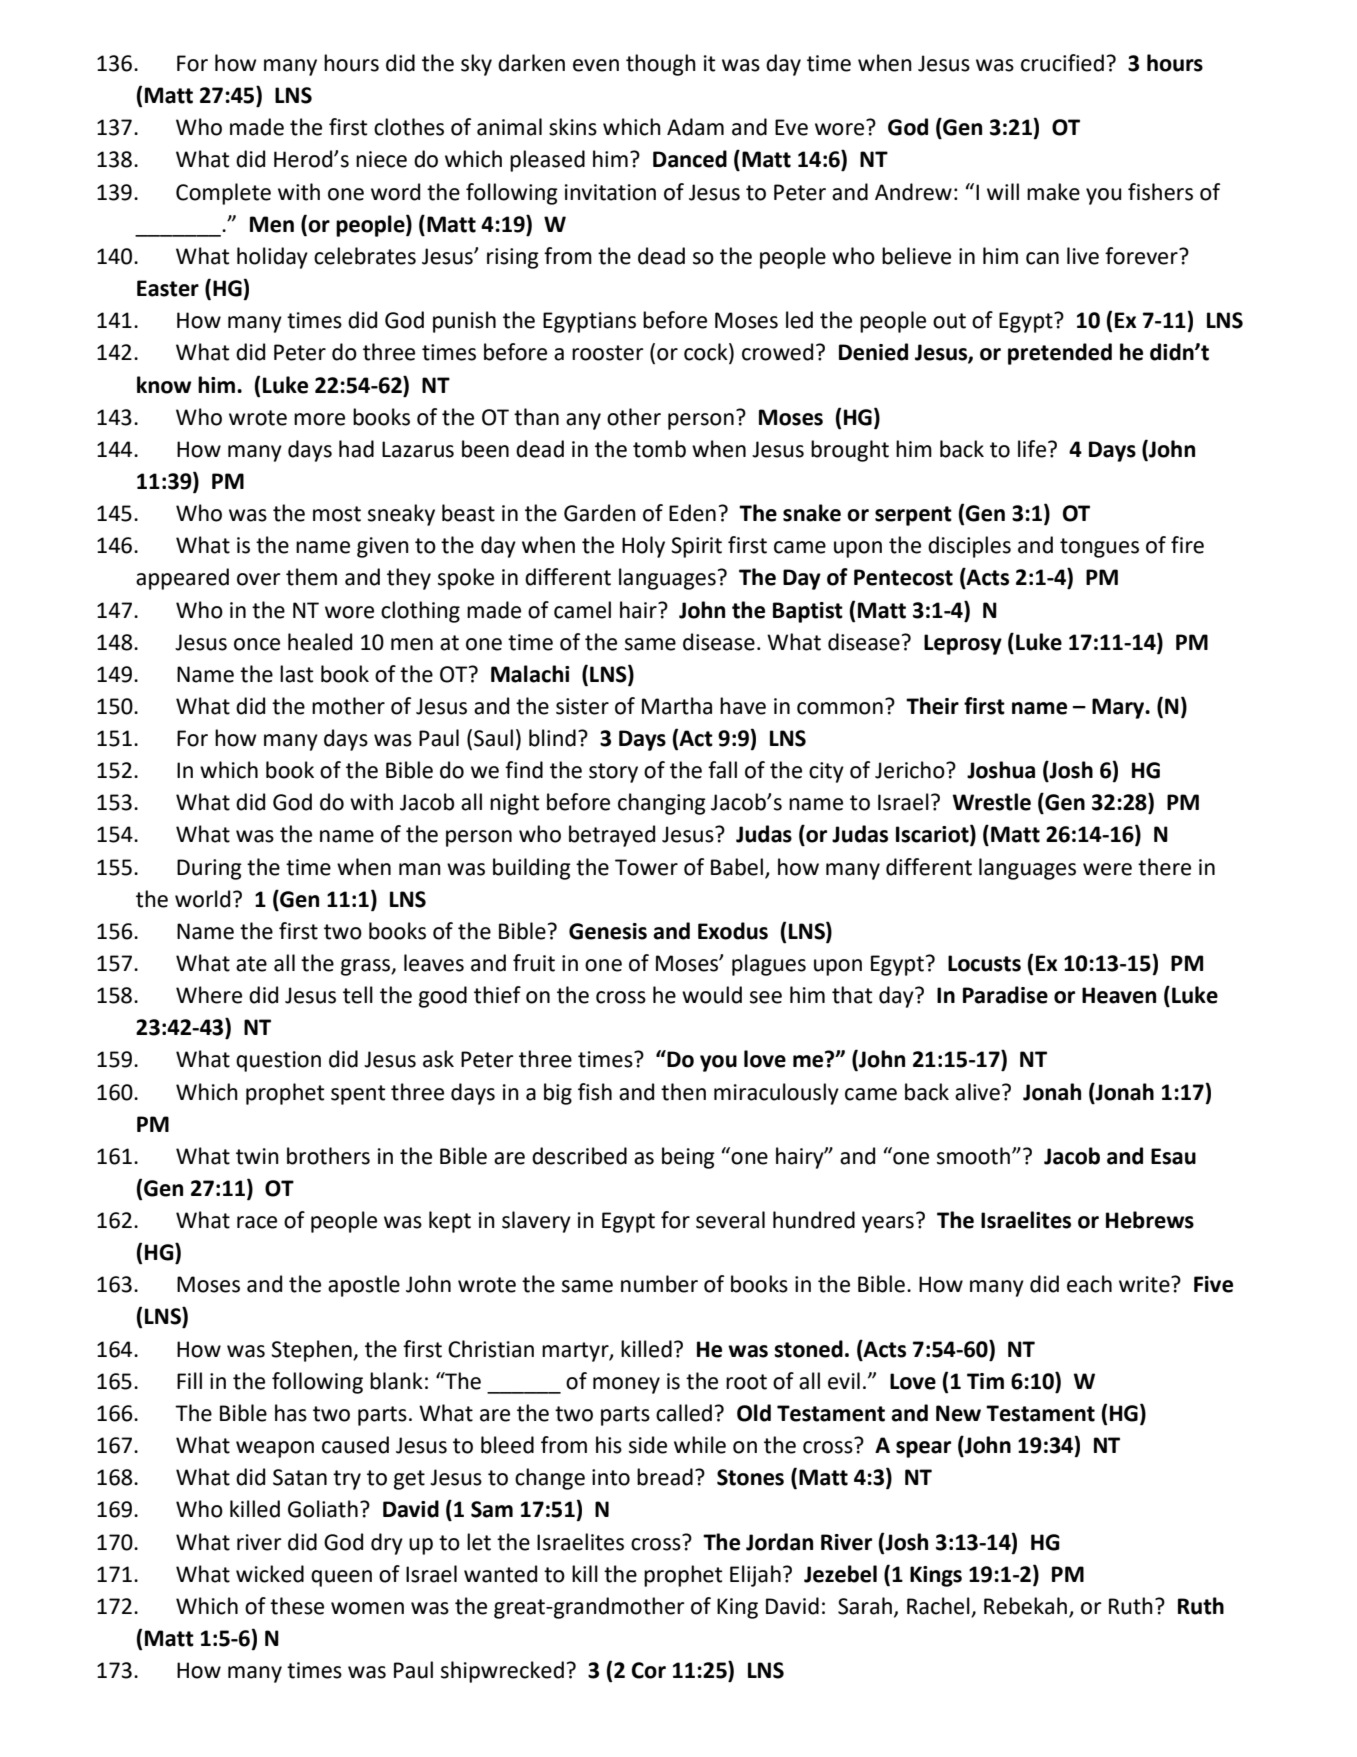 Image resolution: width=1357 pixels, height=1757 pixels. I want to click on these, so click(297, 1606).
